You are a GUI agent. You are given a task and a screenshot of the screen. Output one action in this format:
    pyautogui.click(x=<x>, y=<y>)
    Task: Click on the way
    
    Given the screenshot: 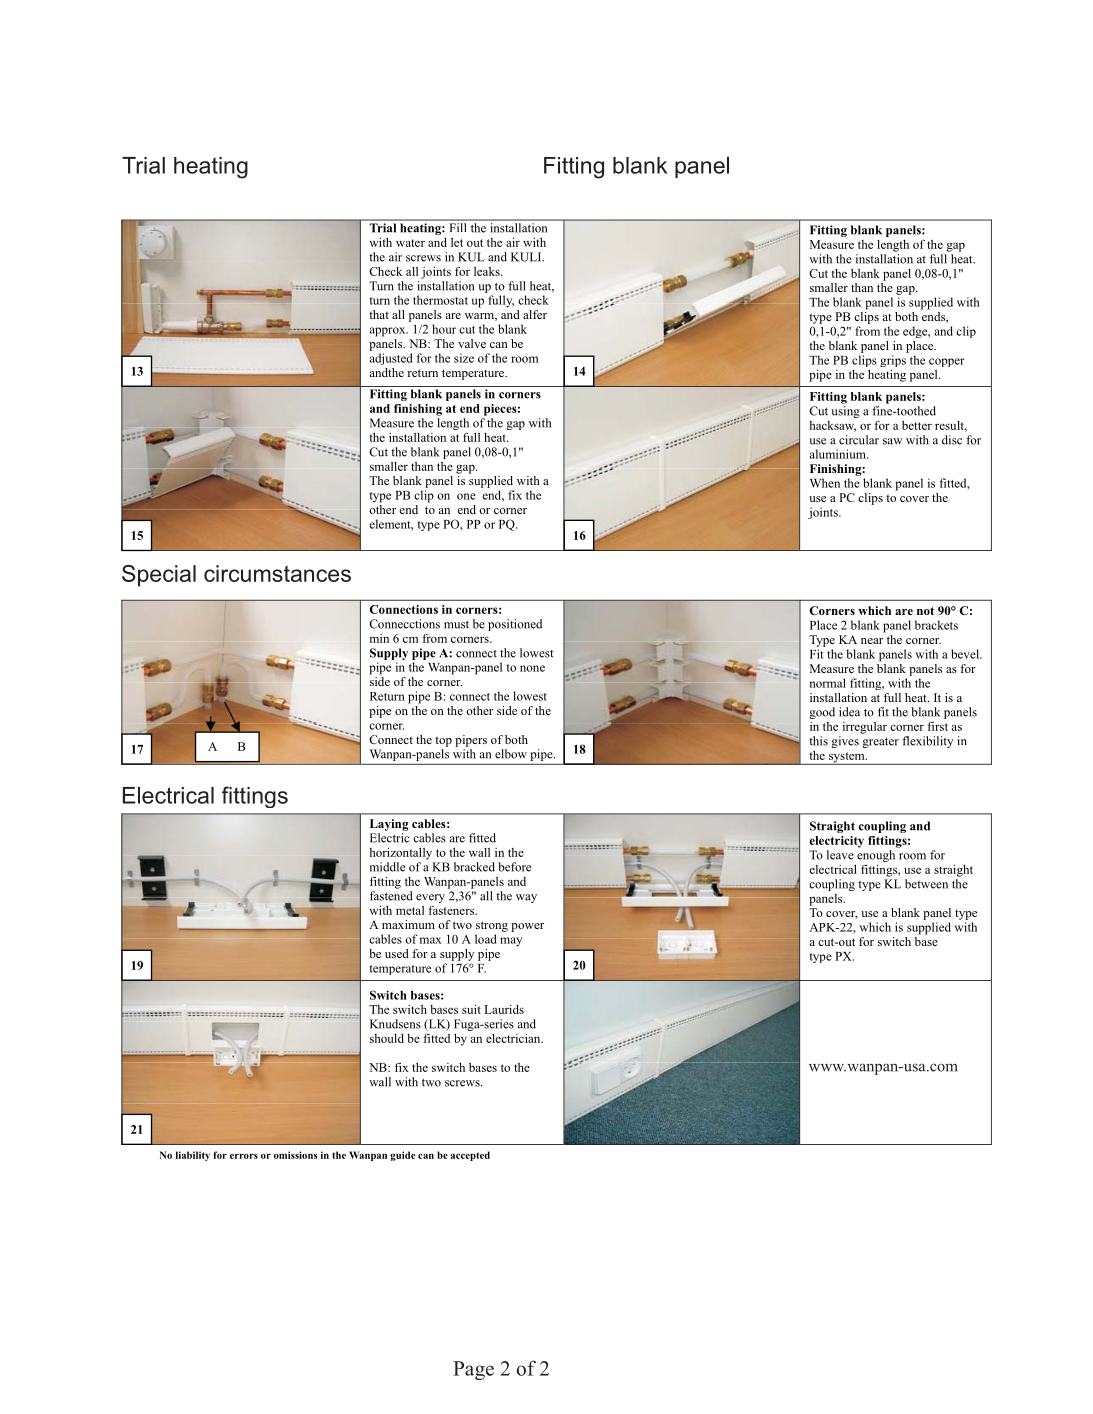 What is the action you would take?
    pyautogui.click(x=526, y=898)
